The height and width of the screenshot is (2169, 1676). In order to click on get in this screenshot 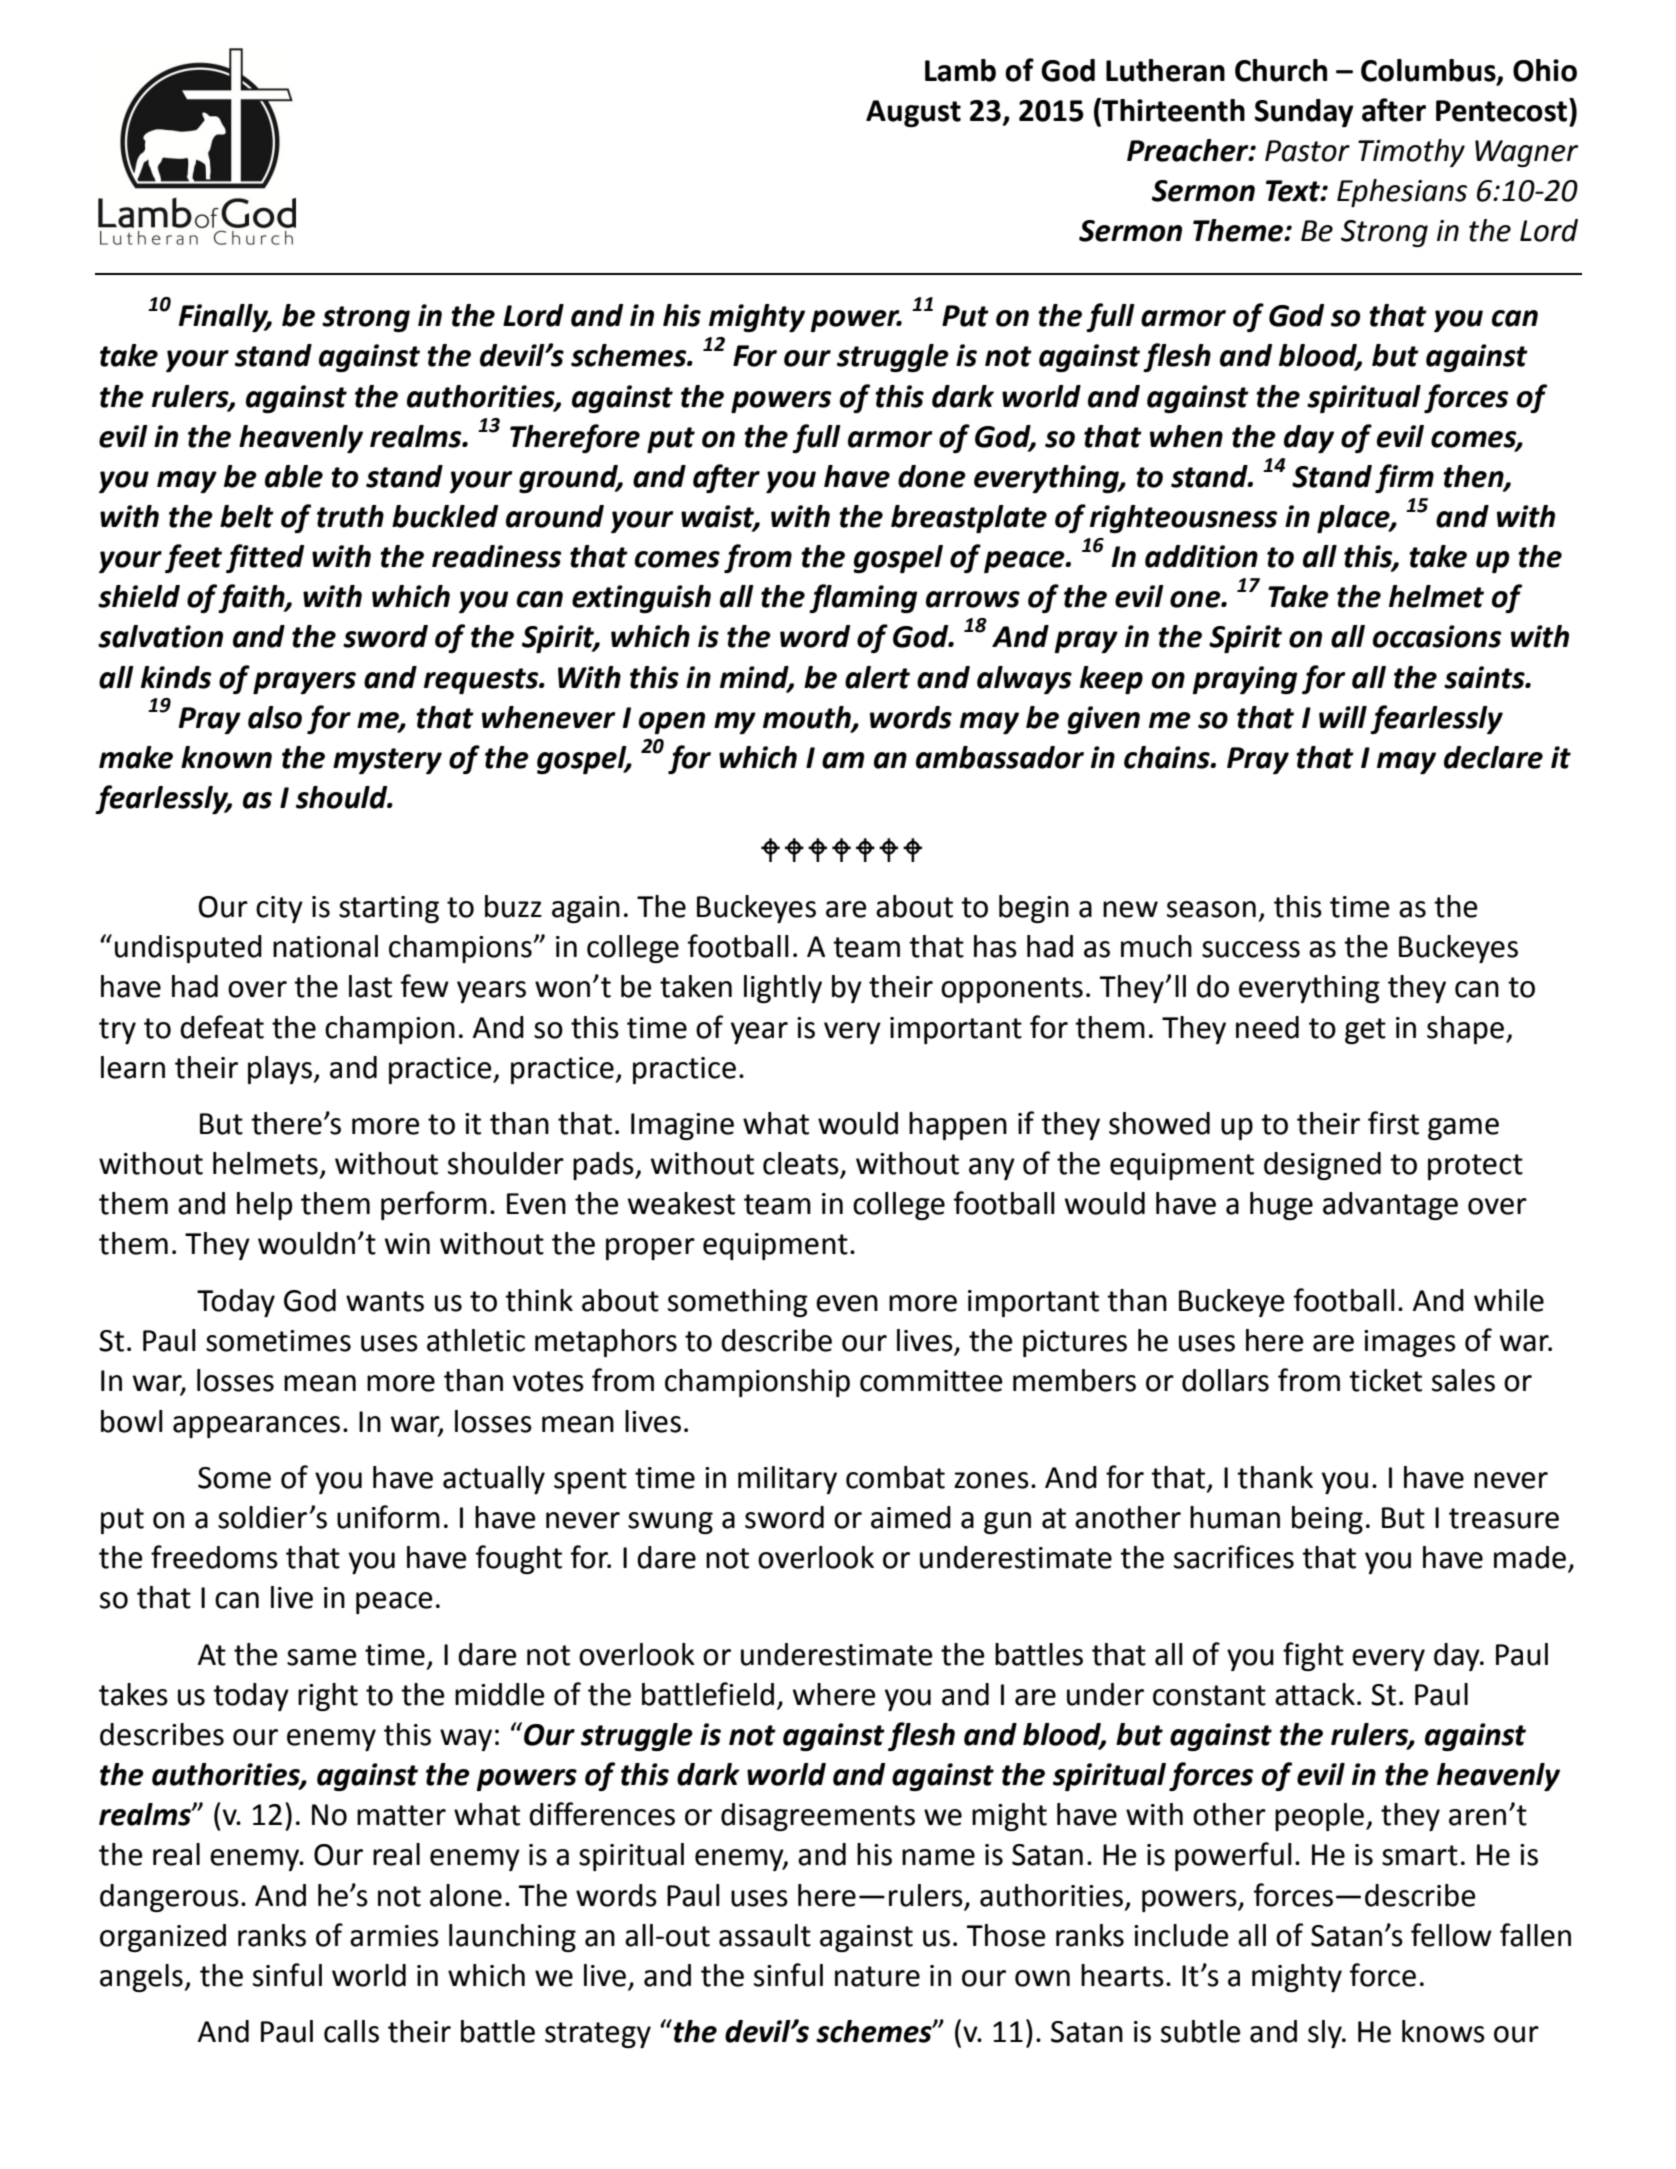, I will do `click(1365, 1031)`.
